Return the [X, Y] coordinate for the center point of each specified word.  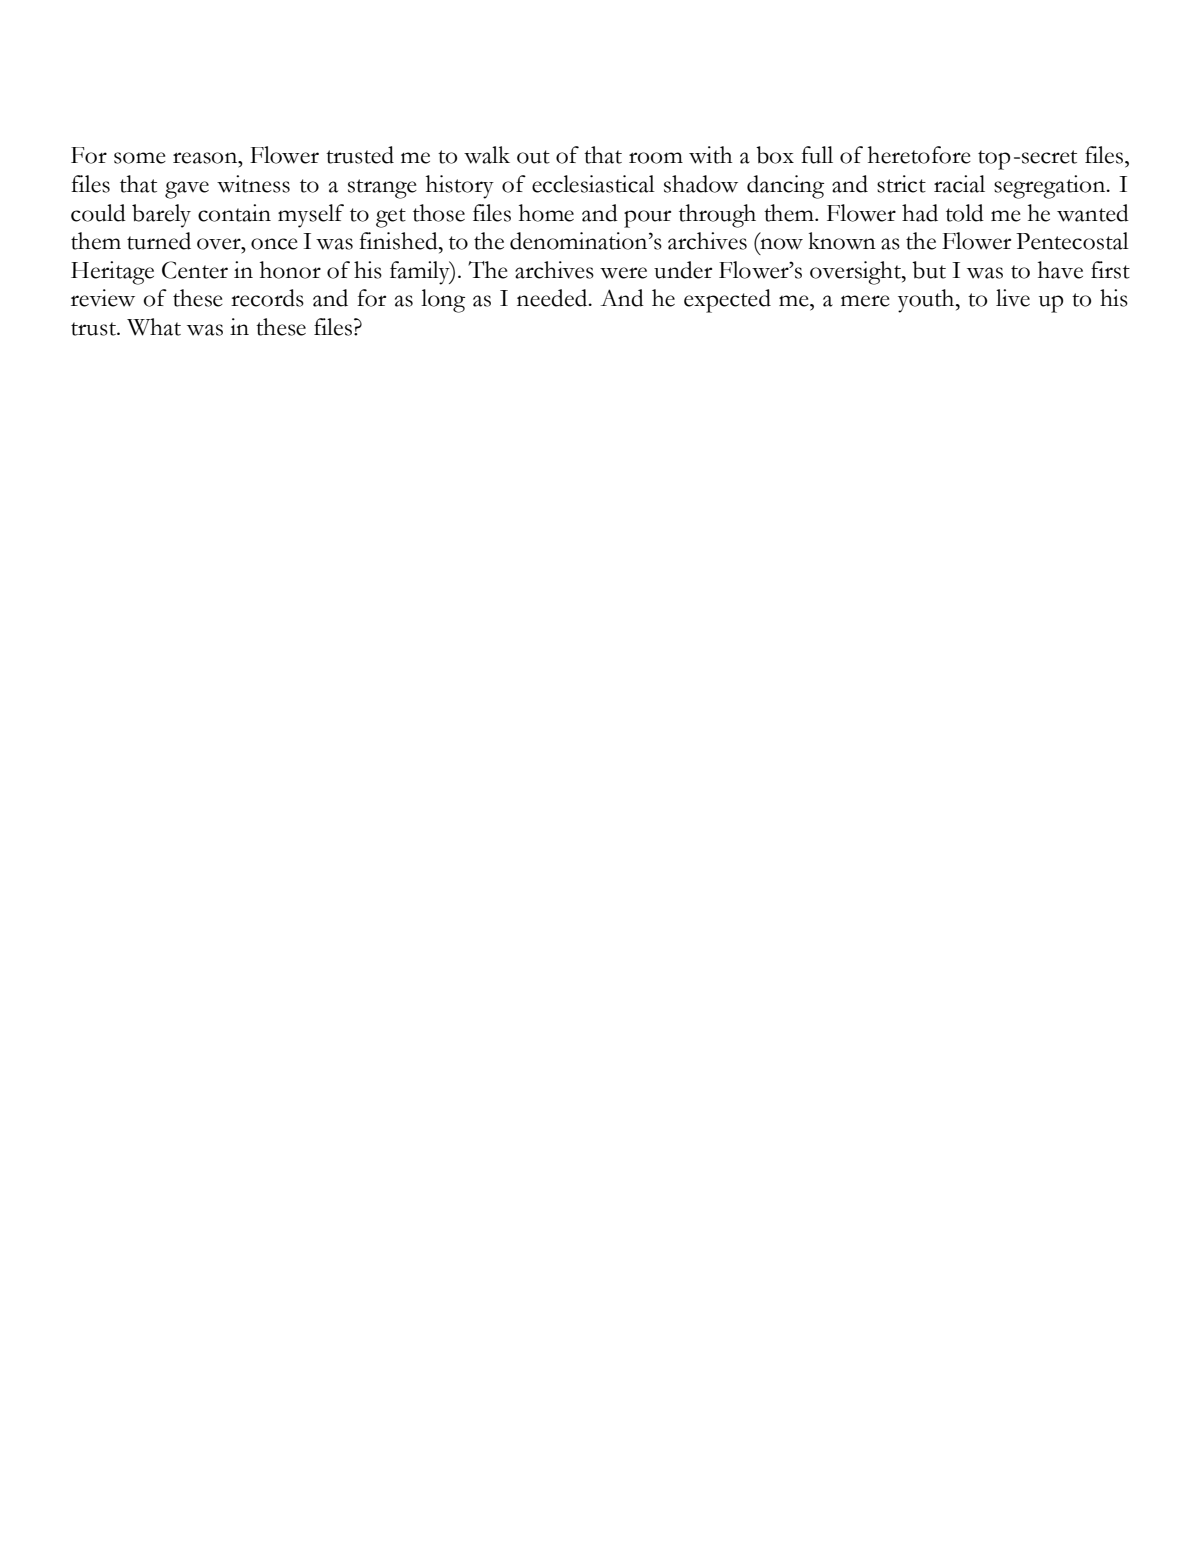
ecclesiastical [593, 184]
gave [187, 190]
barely [161, 216]
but [929, 270]
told [965, 213]
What [154, 327]
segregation [1051, 187]
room [656, 158]
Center [195, 270]
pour [647, 219]
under [683, 270]
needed [553, 298]
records [267, 298]
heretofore [919, 155]
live [1013, 298]
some [140, 158]
